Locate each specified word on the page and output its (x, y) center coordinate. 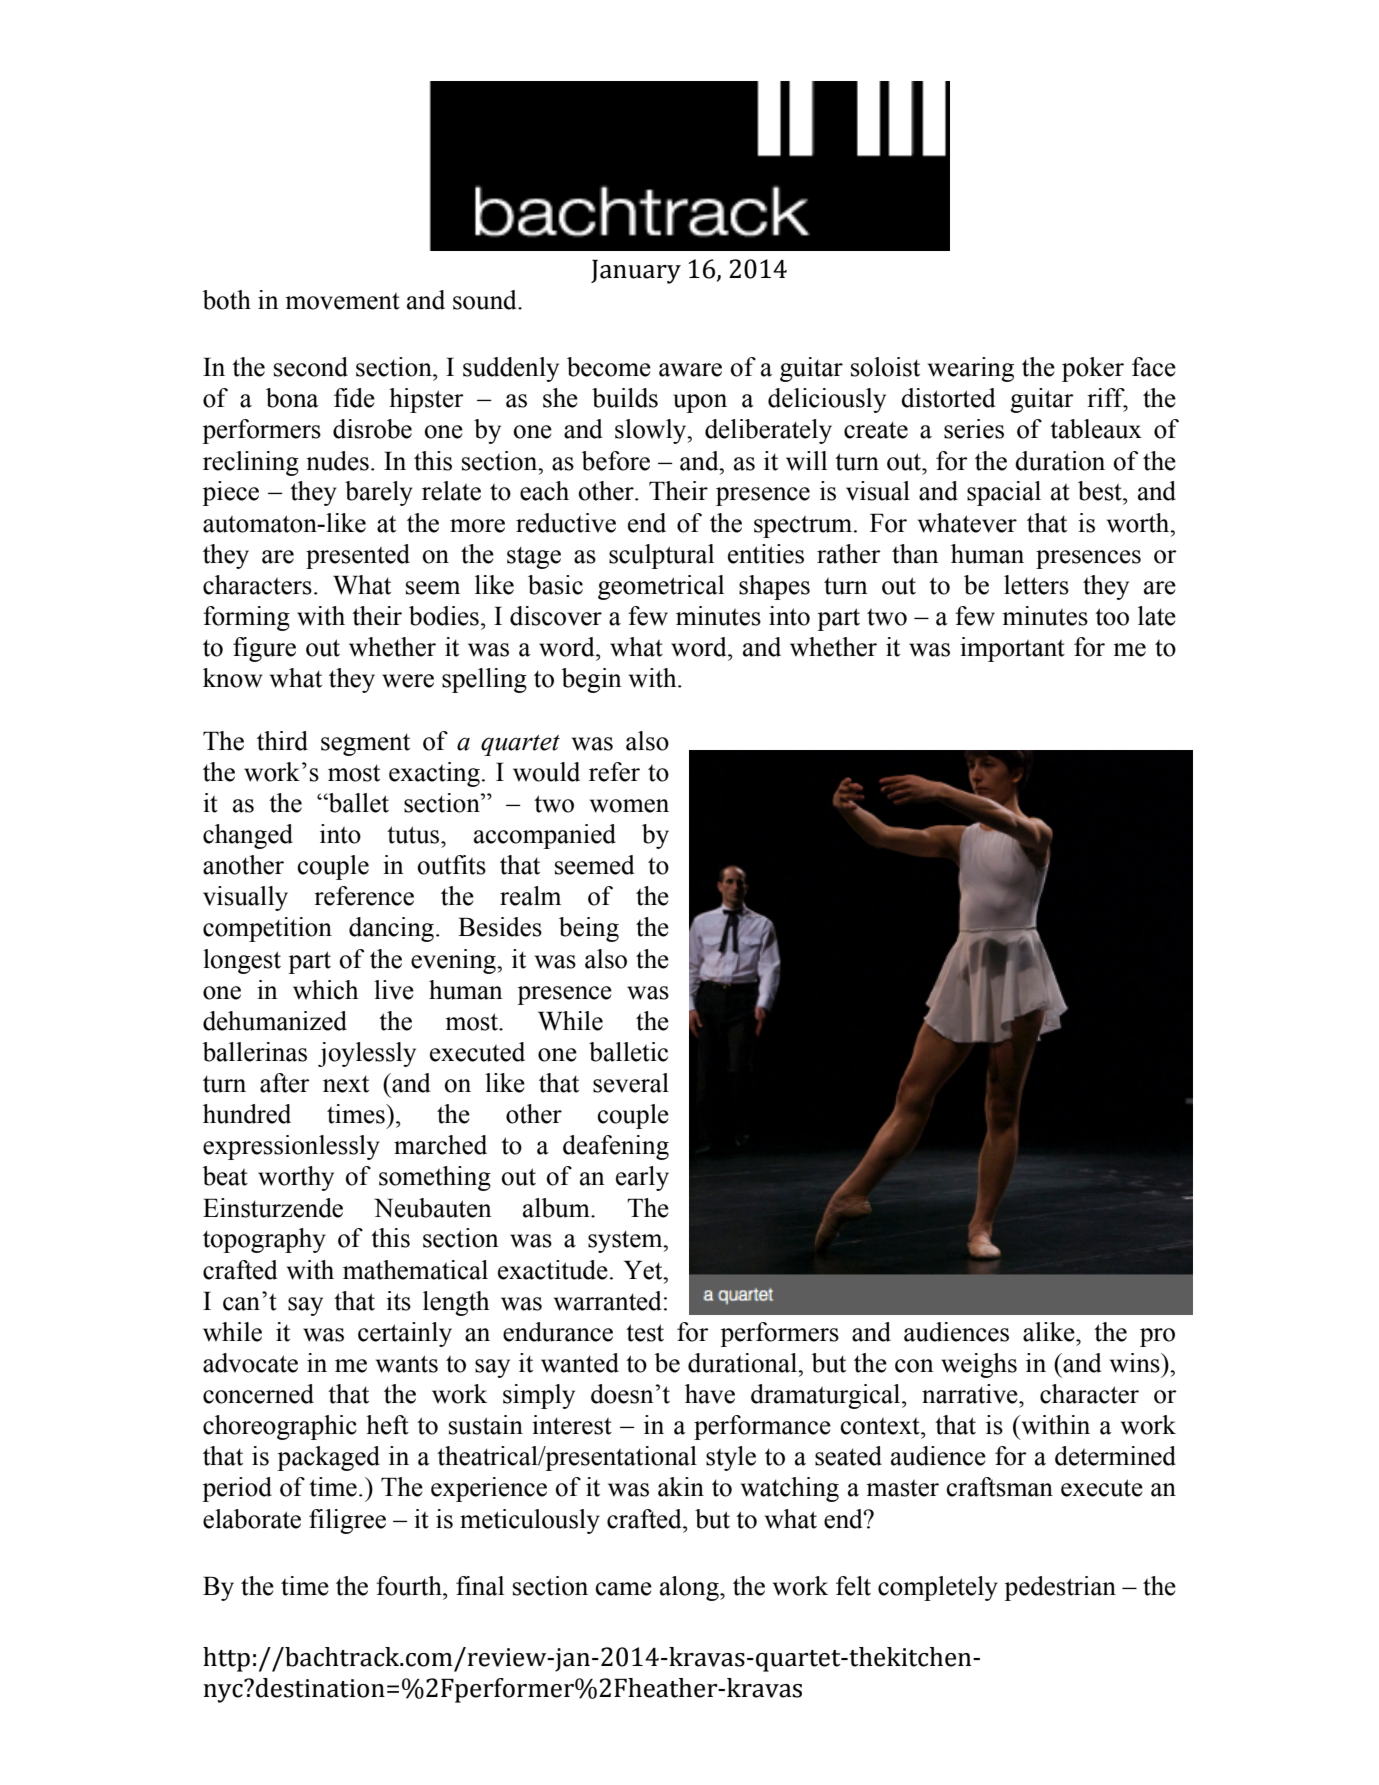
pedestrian (1060, 1588)
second (311, 367)
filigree (347, 1521)
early (642, 1178)
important (1012, 649)
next (346, 1084)
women (629, 806)
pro (1157, 1337)
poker (1093, 369)
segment (365, 744)
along (690, 1588)
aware (690, 370)
